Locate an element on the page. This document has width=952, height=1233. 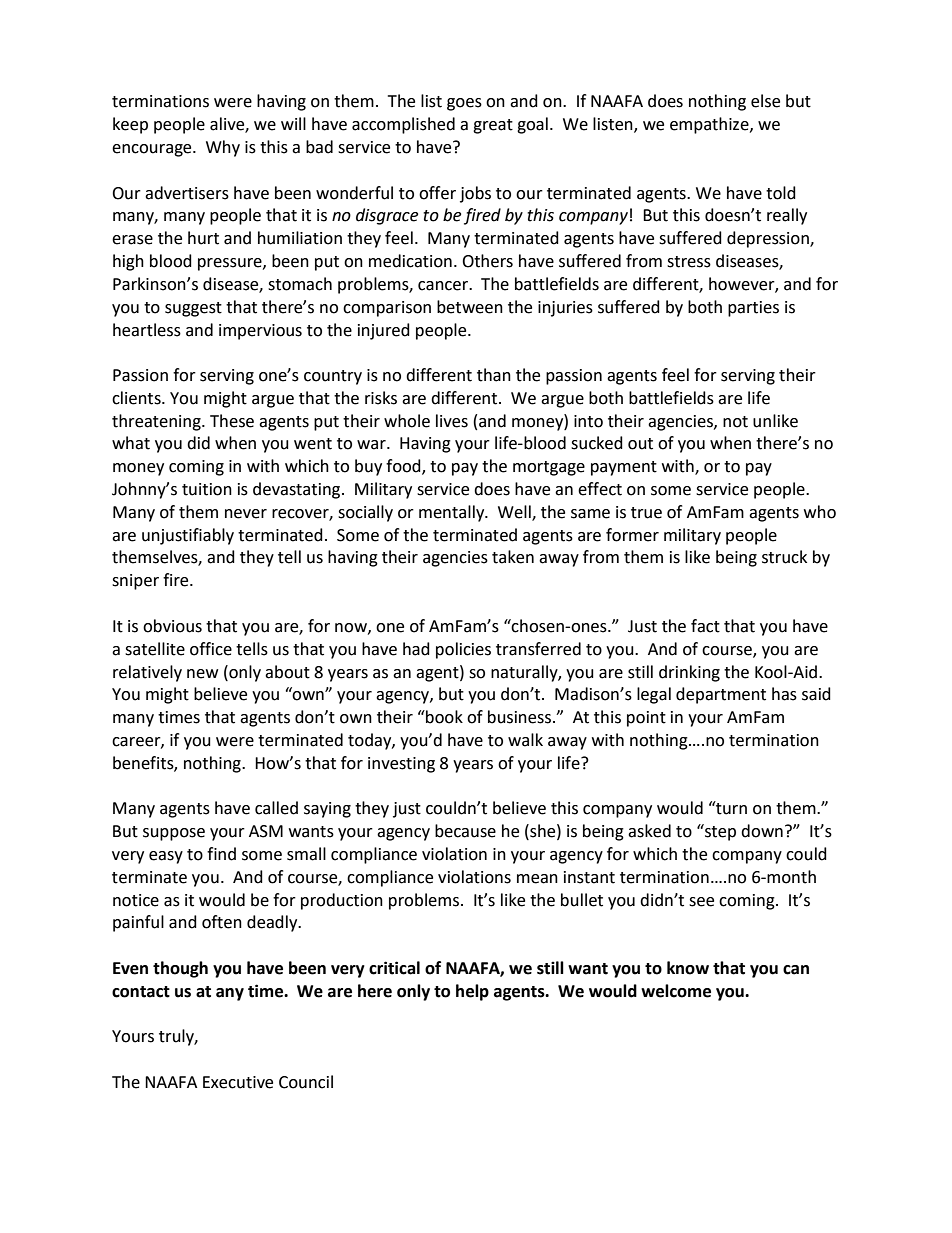
empathize is located at coordinates (710, 125).
